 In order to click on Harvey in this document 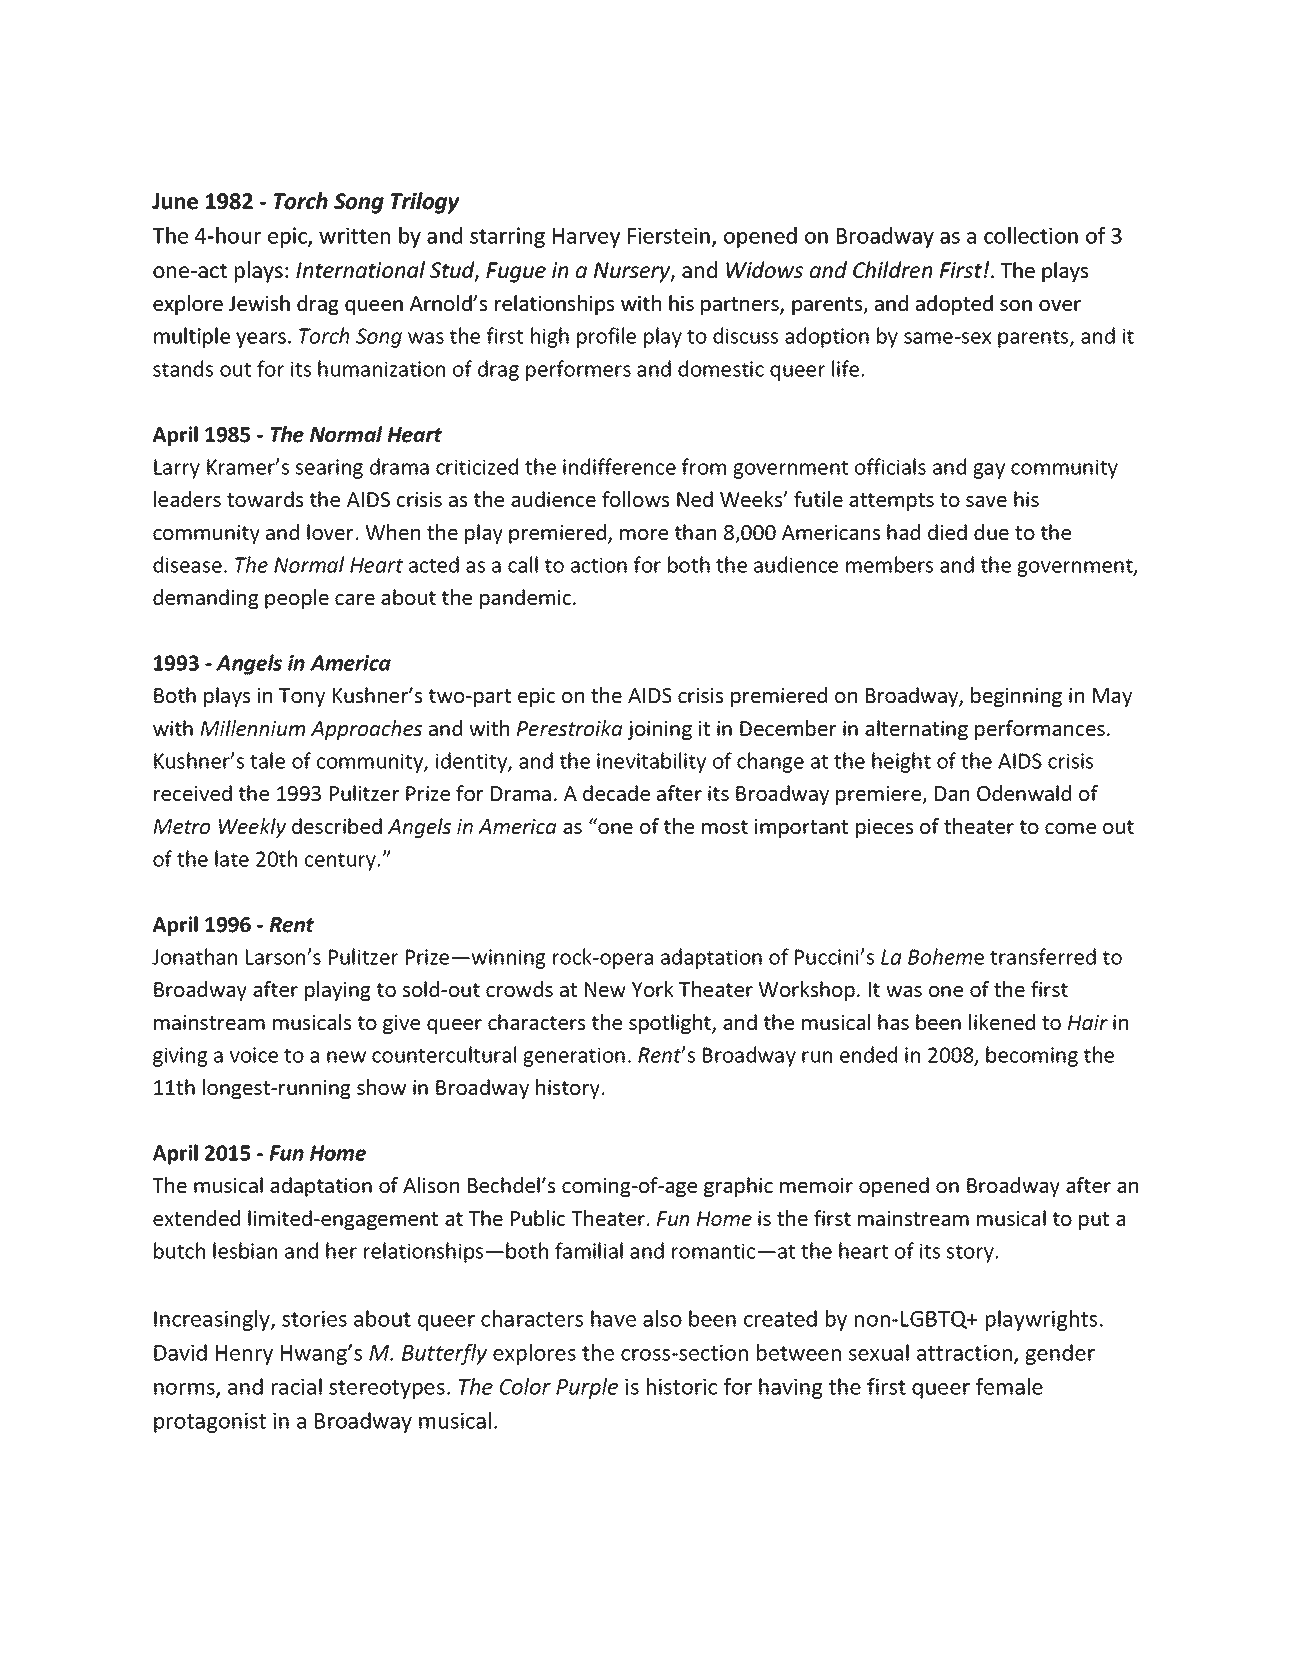, I will do `click(586, 238)`.
